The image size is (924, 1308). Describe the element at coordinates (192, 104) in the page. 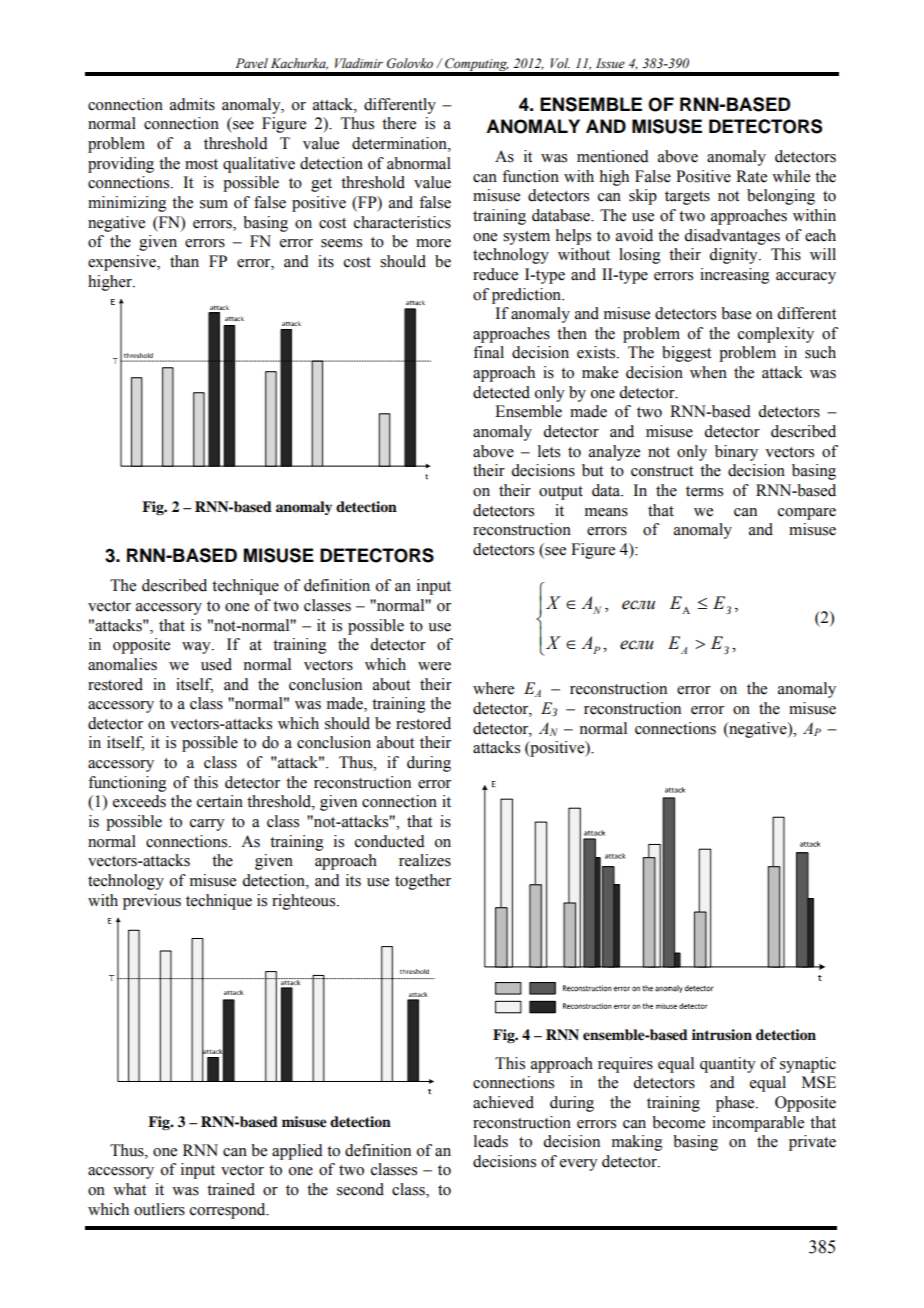

I see `admits` at that location.
